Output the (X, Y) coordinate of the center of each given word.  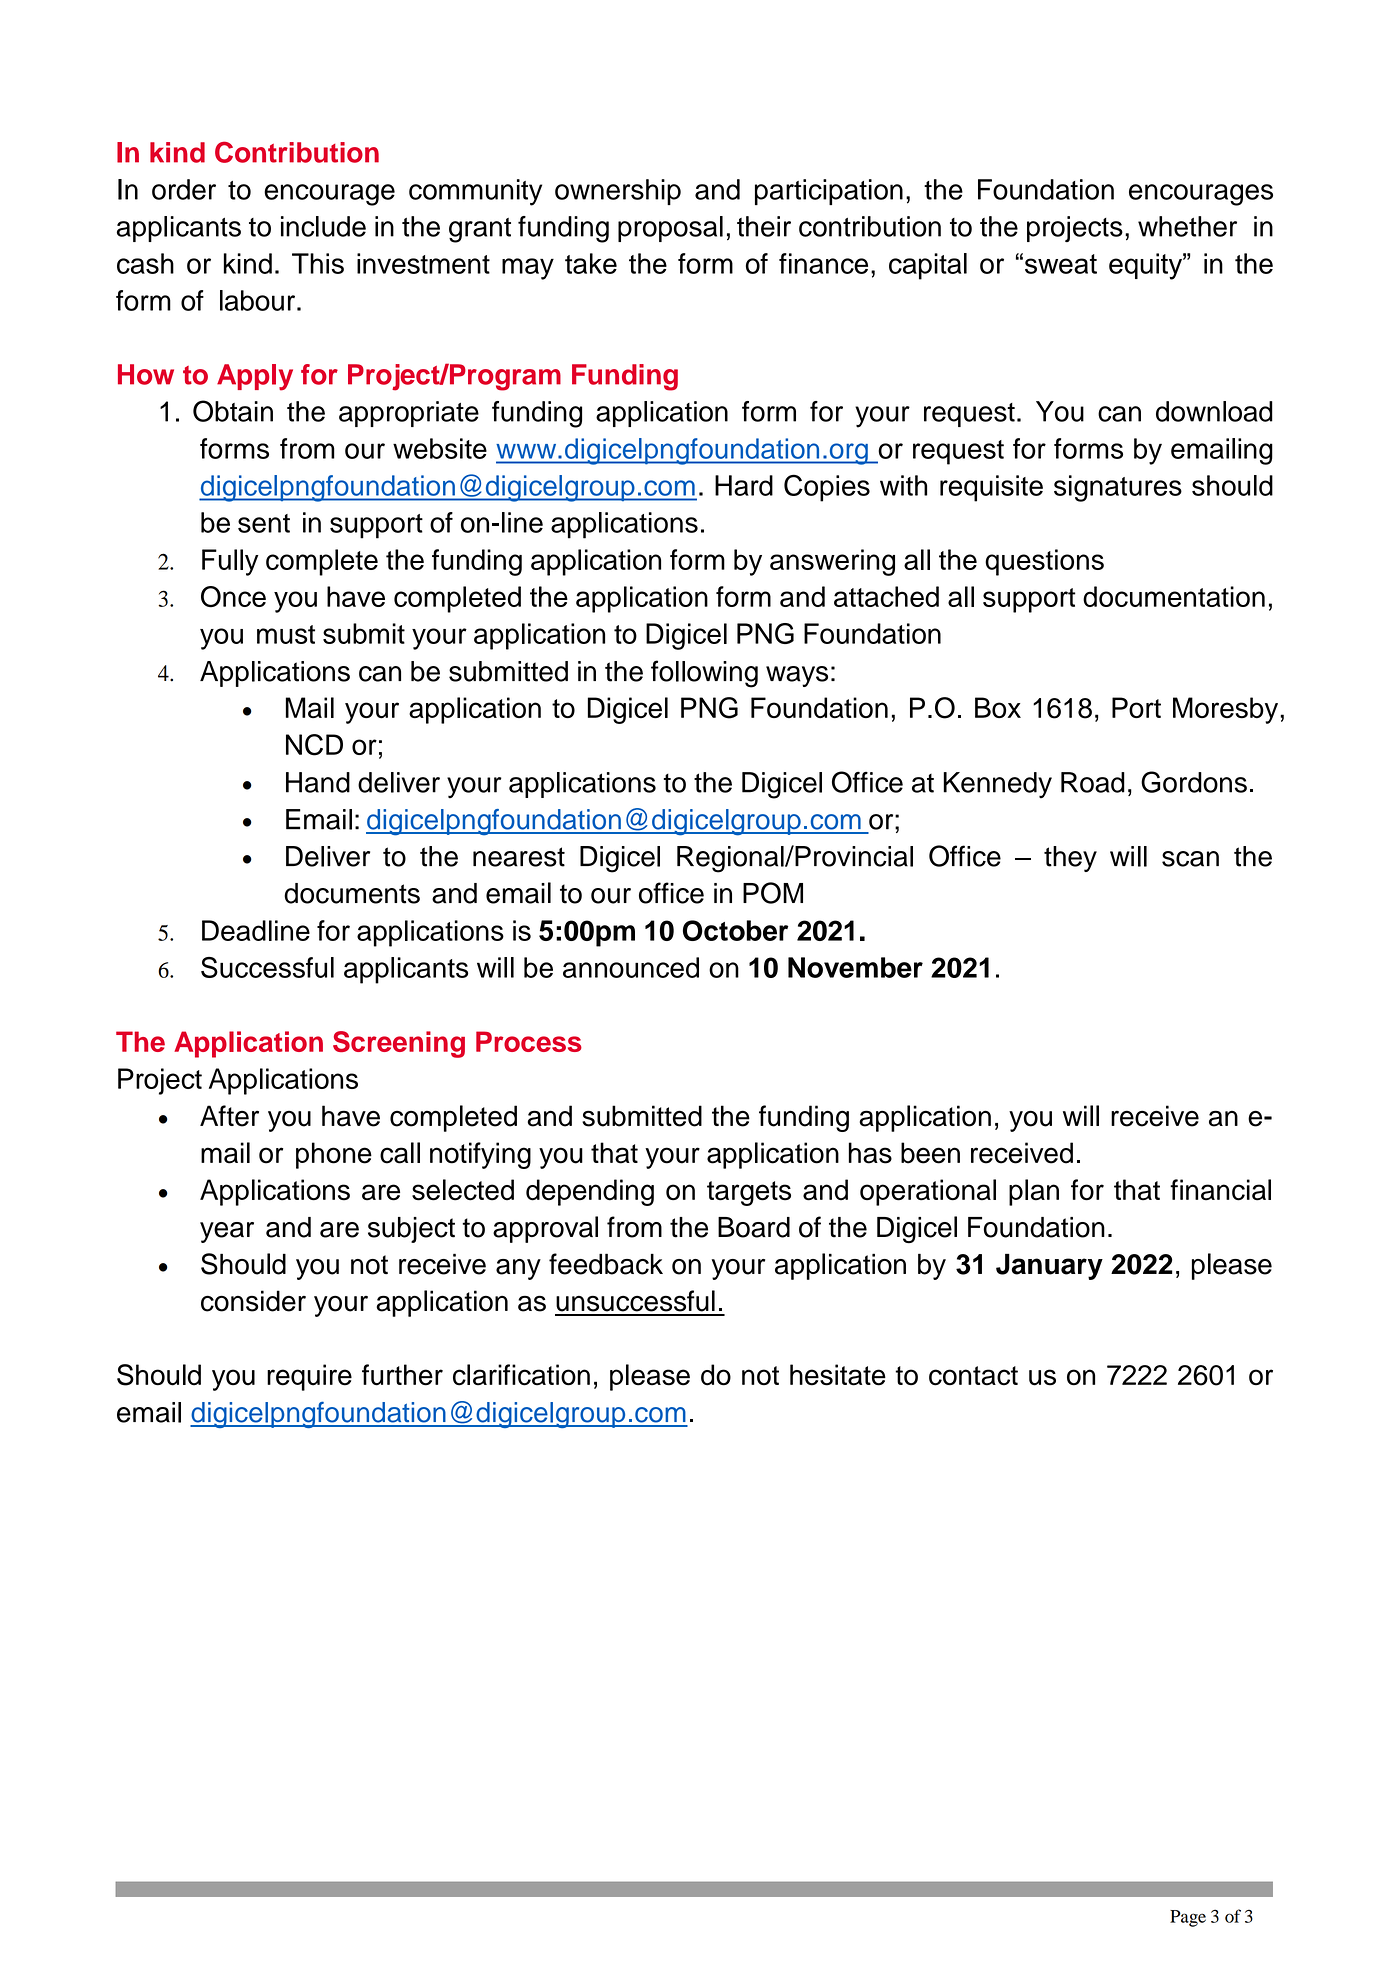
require (309, 1377)
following (704, 674)
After (229, 1116)
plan (1034, 1192)
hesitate (838, 1375)
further (402, 1375)
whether (1187, 226)
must (286, 634)
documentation (1174, 596)
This (318, 263)
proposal (670, 229)
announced (631, 967)
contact (973, 1376)
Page (1188, 1918)
